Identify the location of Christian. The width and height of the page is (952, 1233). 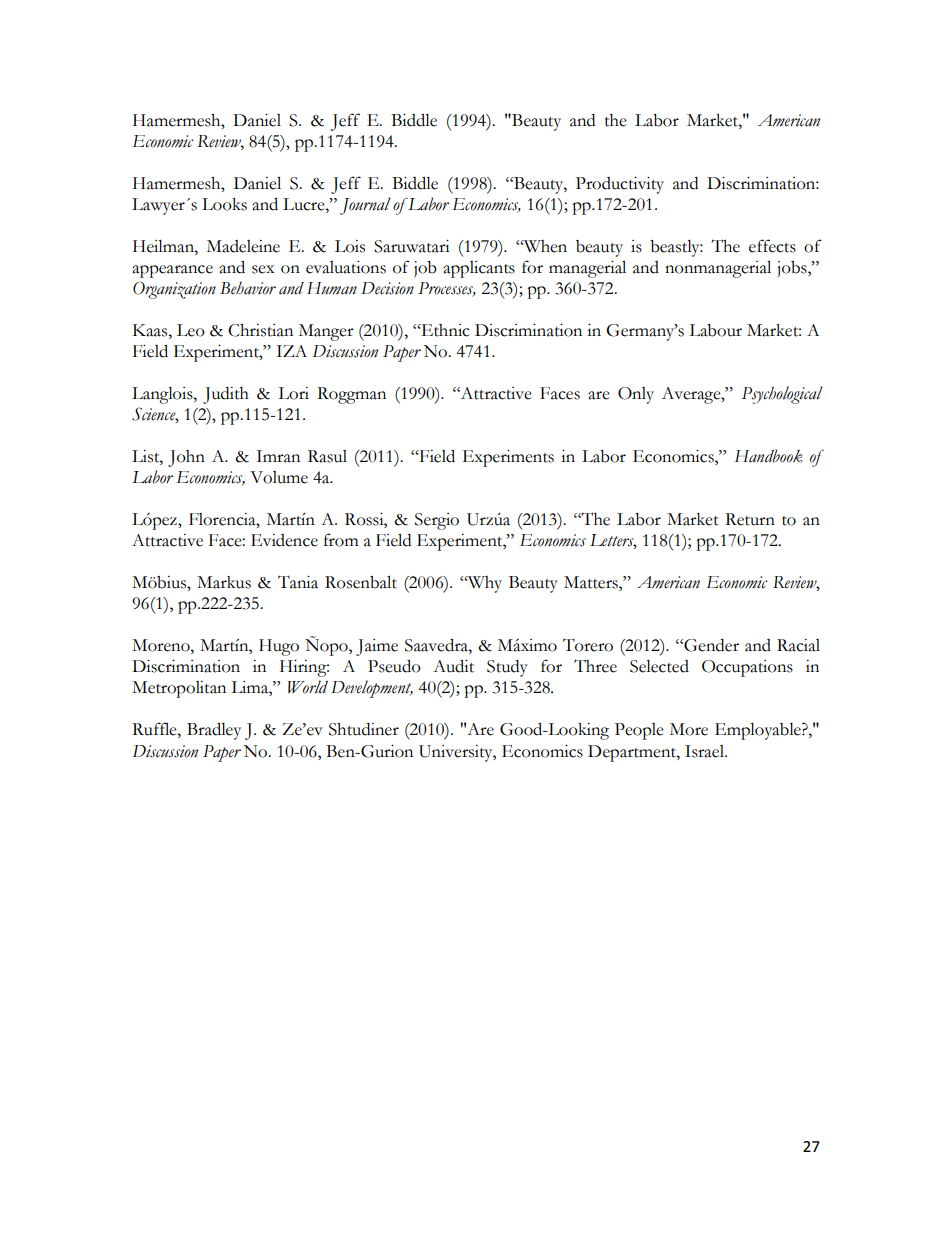
(260, 330).
